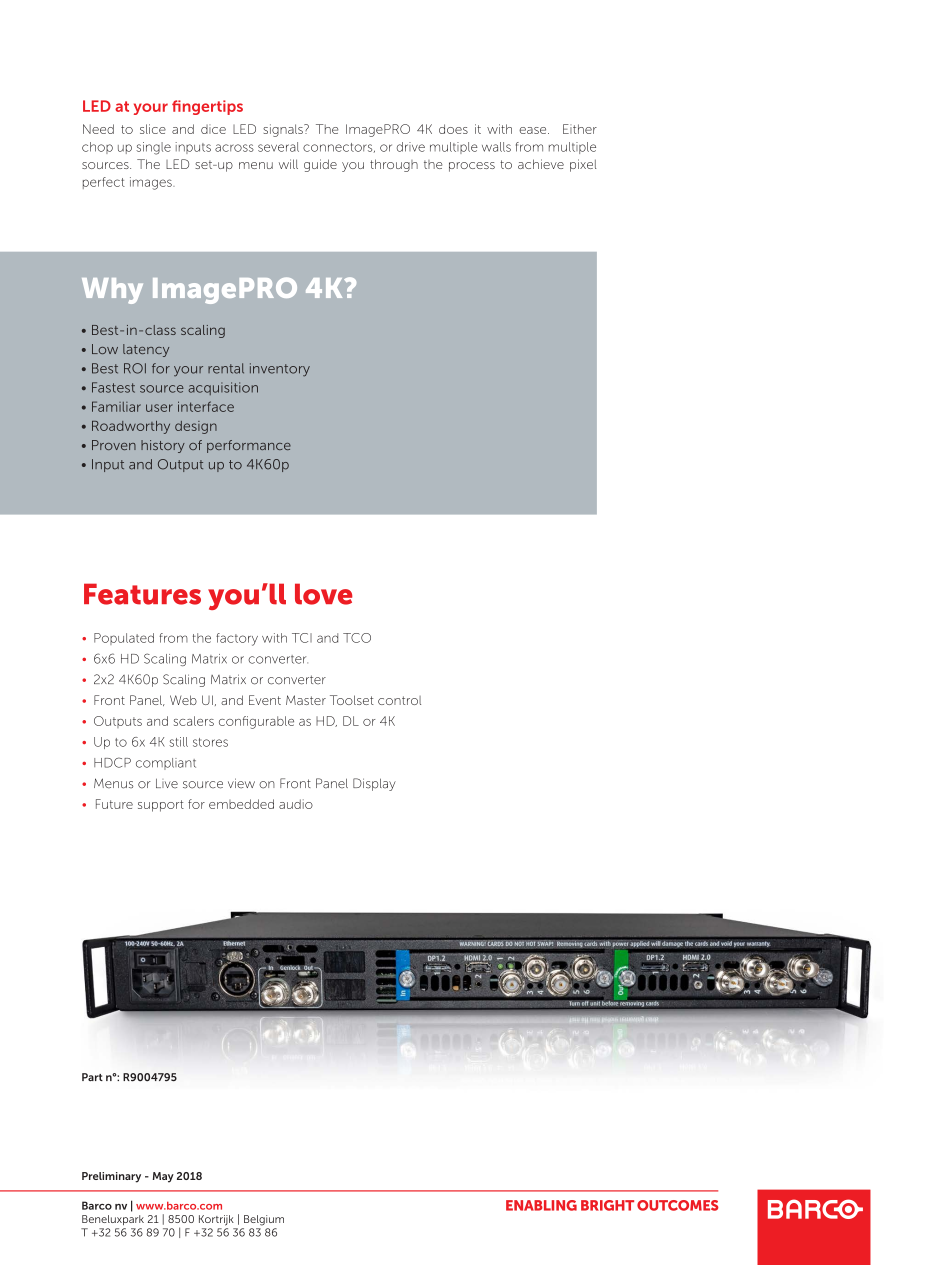 The width and height of the page is (952, 1265). Describe the element at coordinates (142, 594) in the page. I see `Features` at that location.
